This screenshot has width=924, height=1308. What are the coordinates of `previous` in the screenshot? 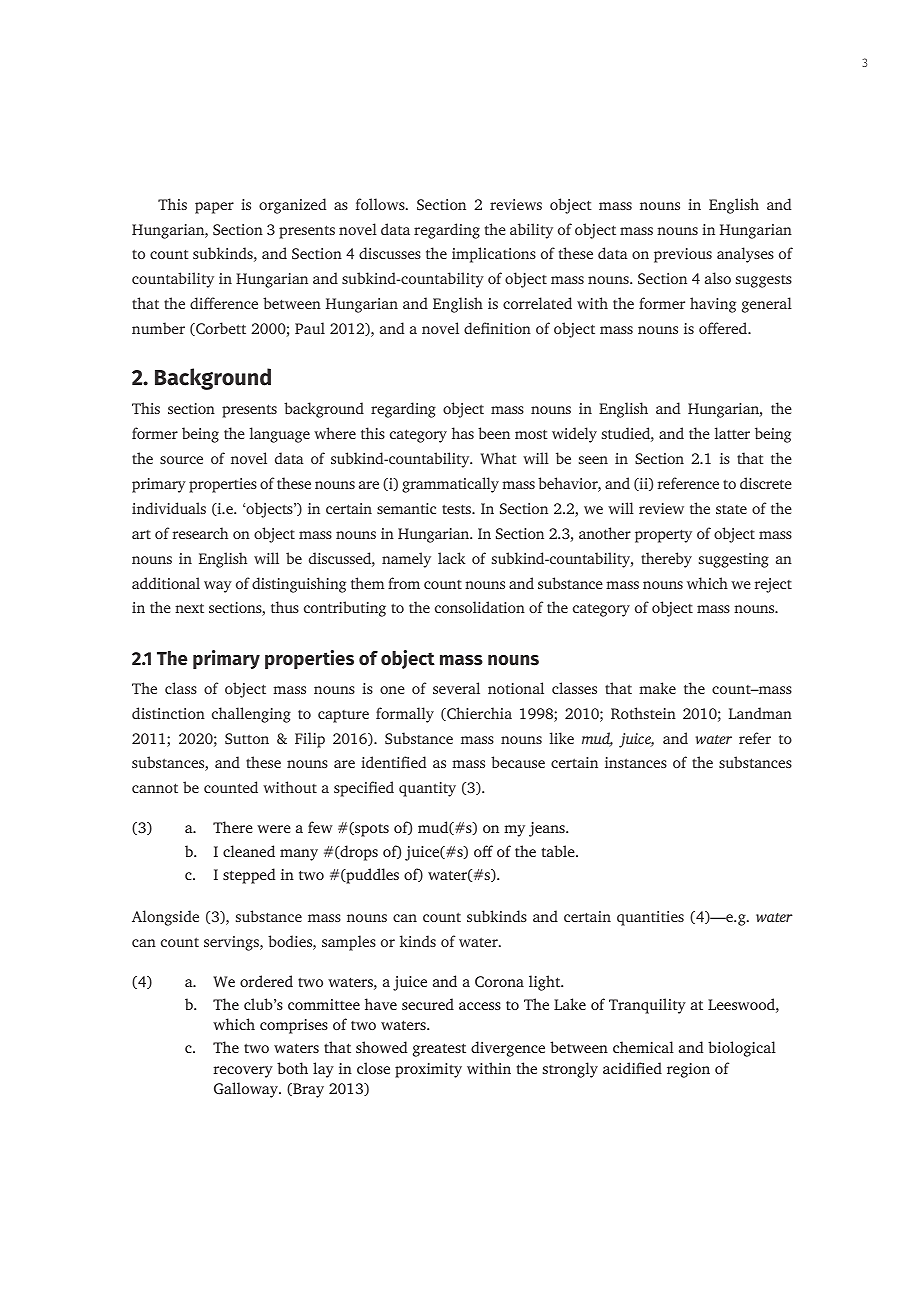 It's located at (683, 255).
